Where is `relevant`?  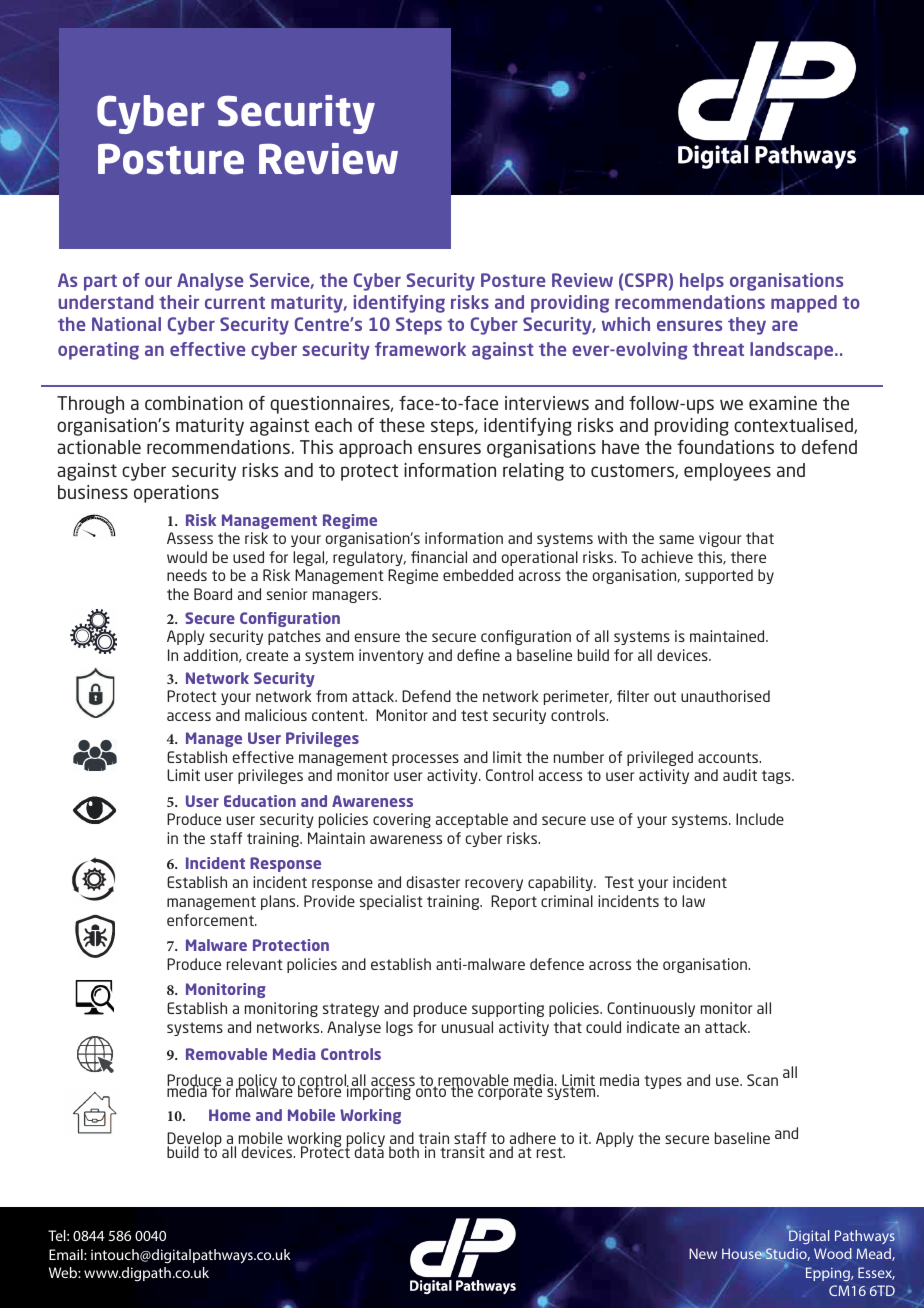
relevant is located at coordinates (255, 964).
